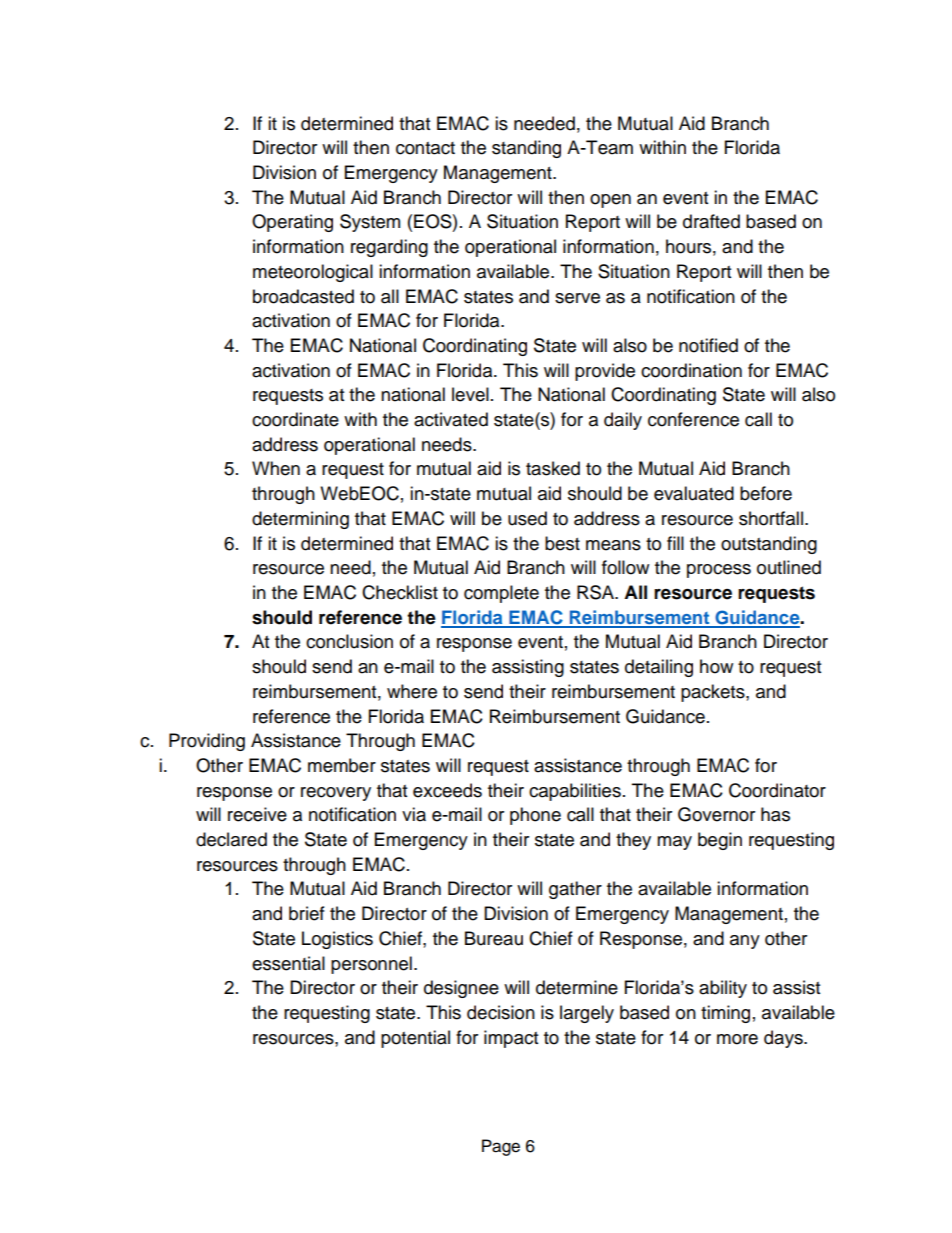 This page has width=952, height=1233. I want to click on potential, so click(415, 1039).
